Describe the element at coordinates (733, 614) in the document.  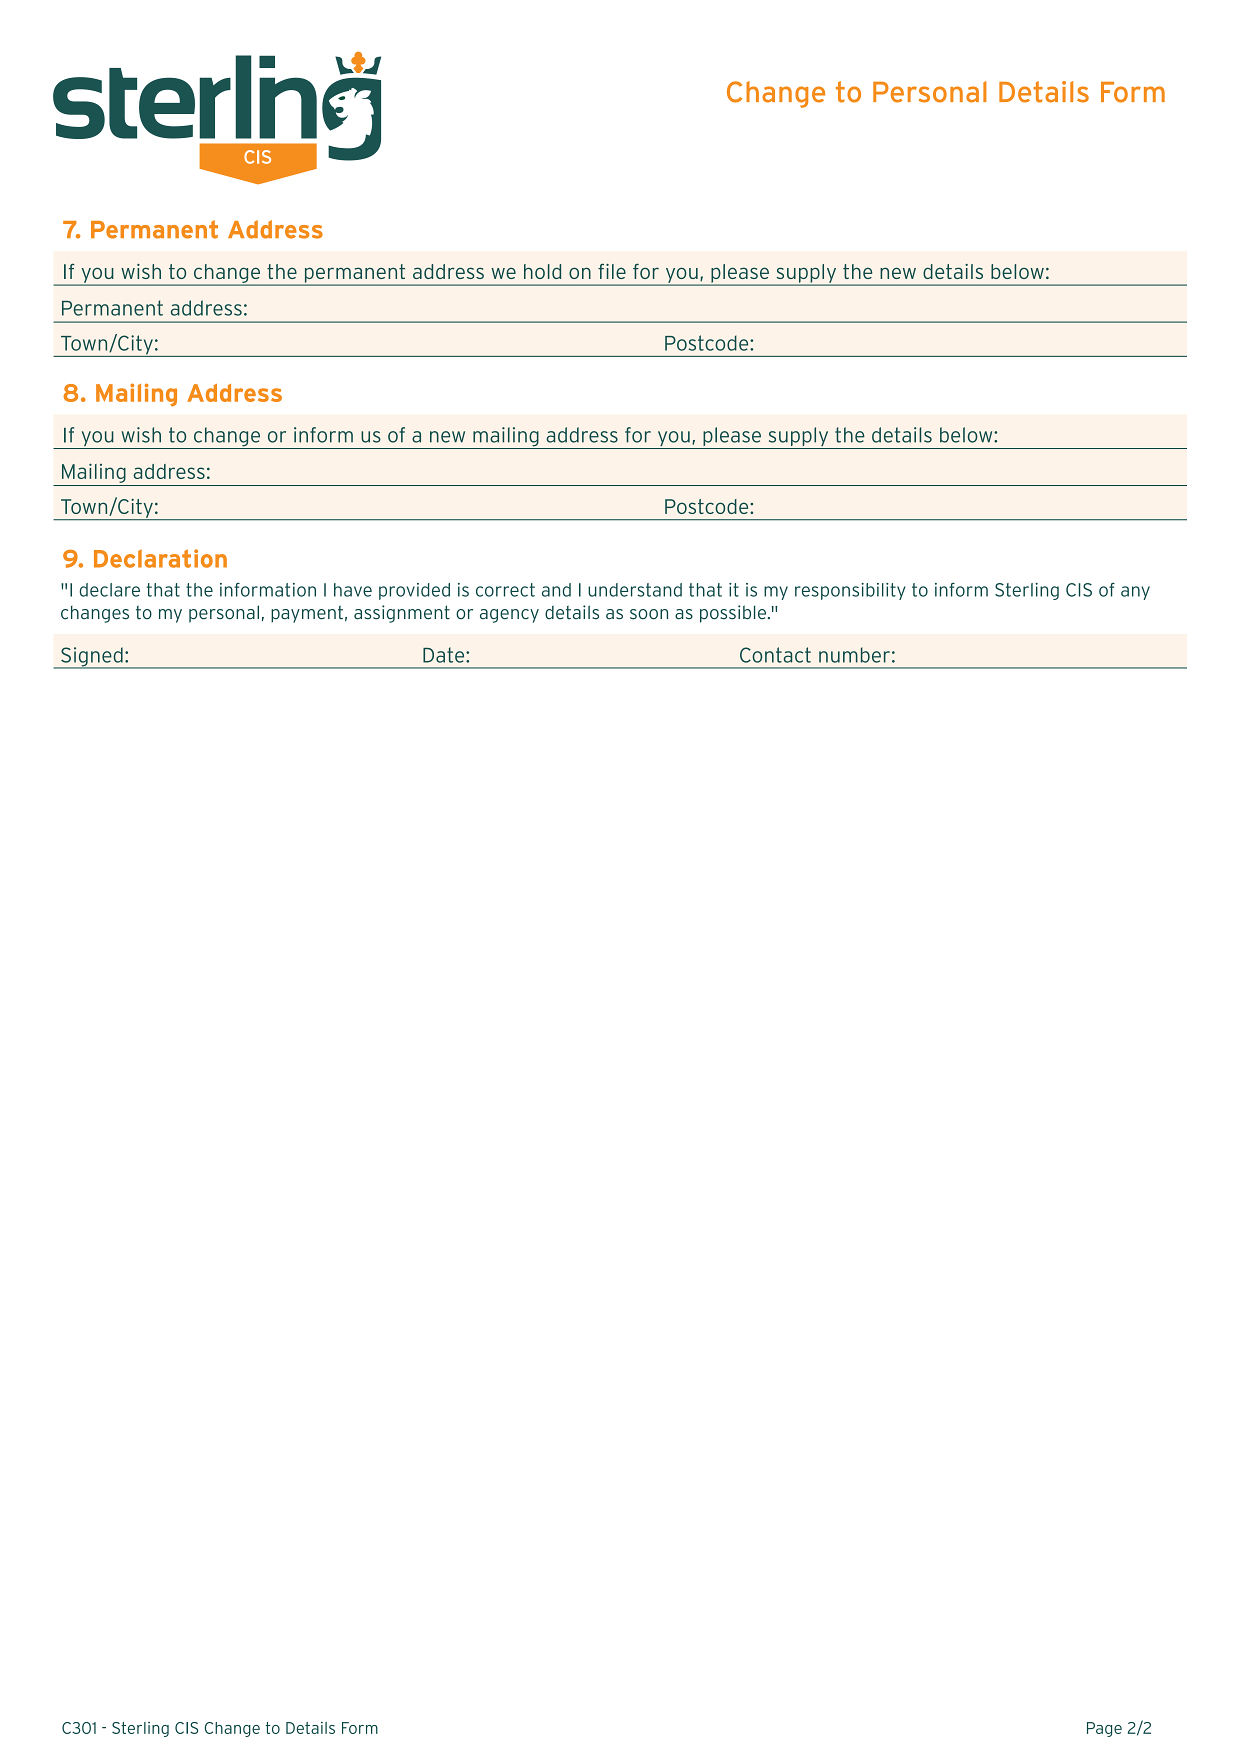
I see `possible` at that location.
